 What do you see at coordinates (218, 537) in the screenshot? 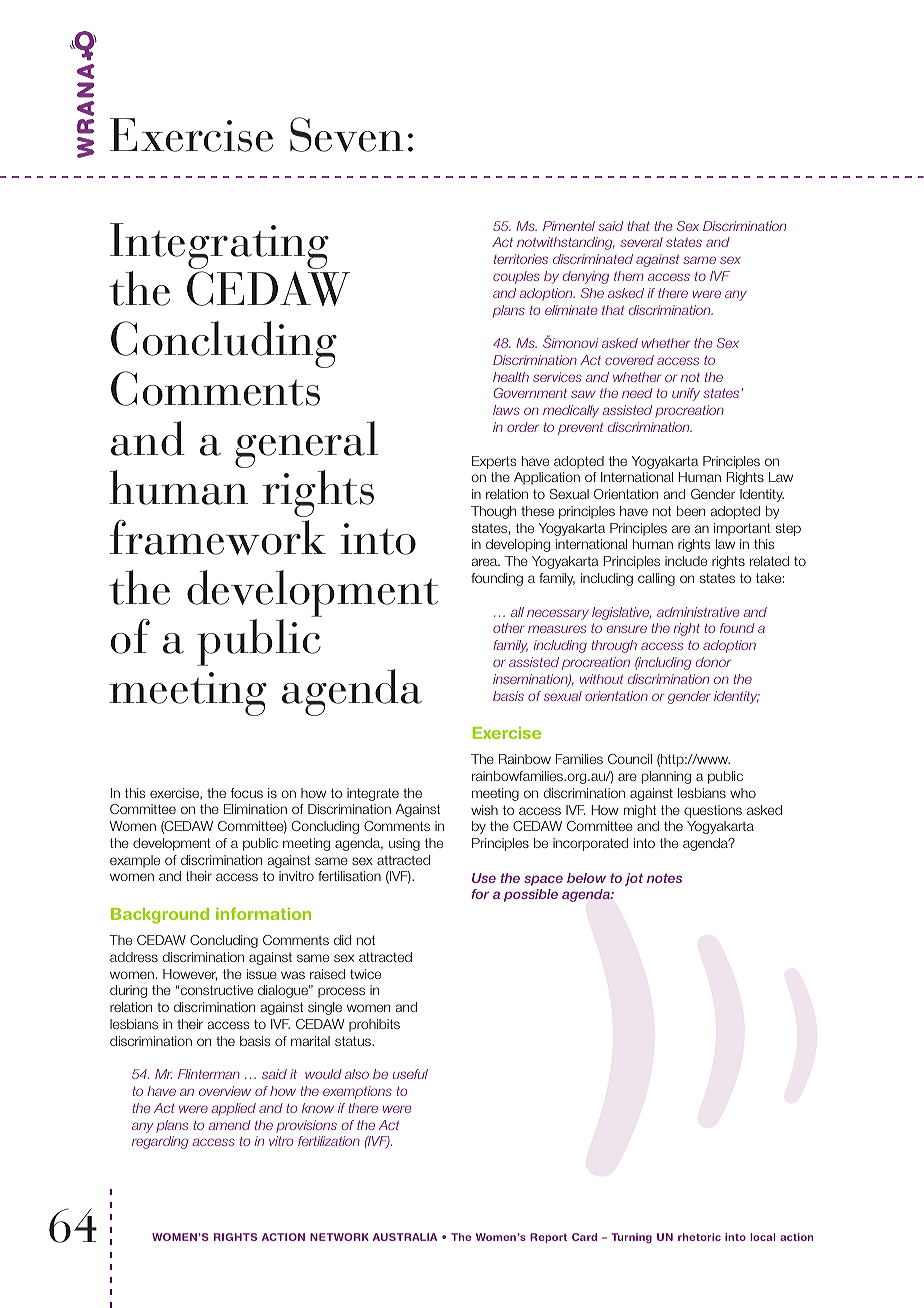
I see `framework` at bounding box center [218, 537].
